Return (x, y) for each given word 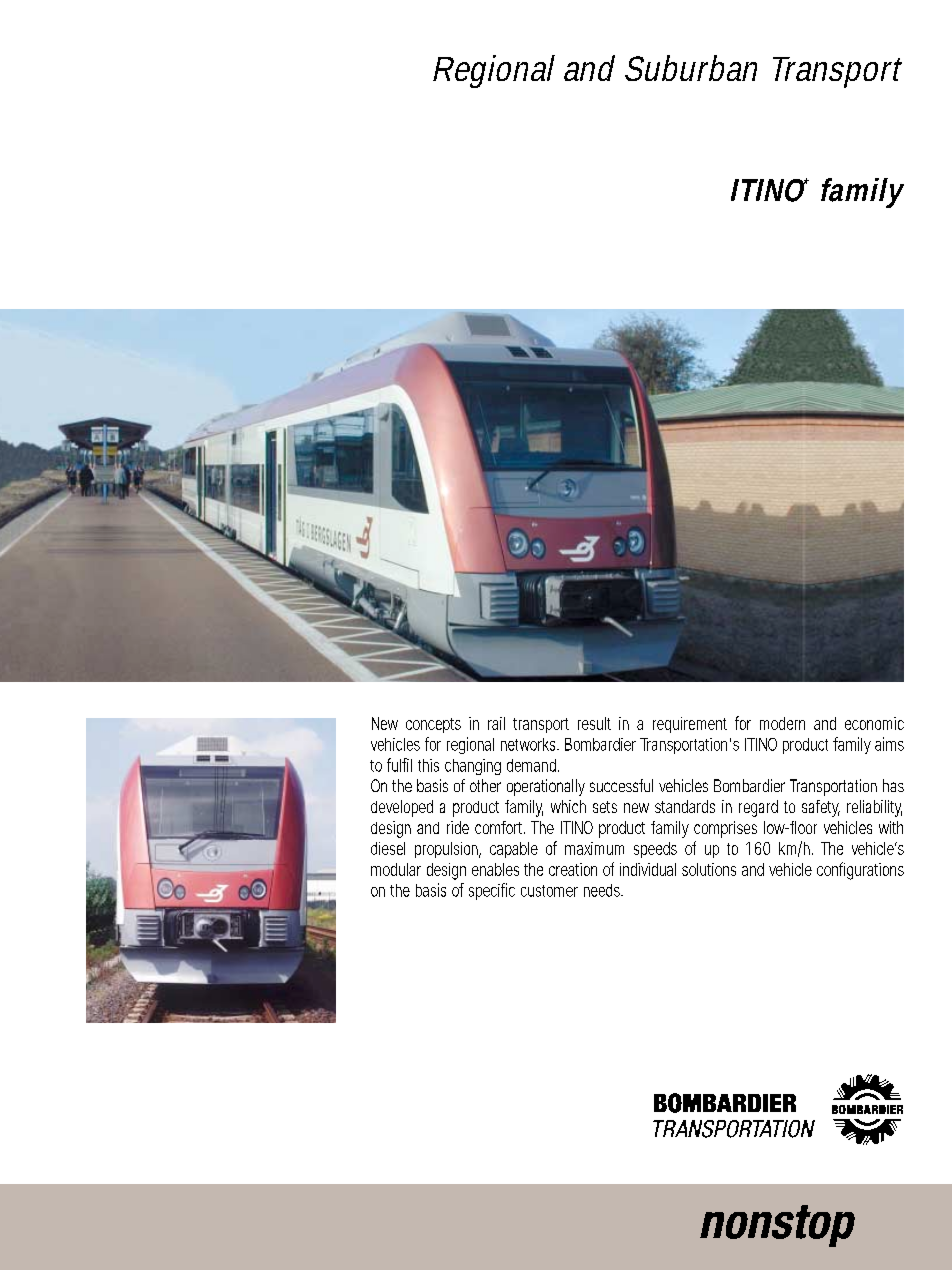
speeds (655, 850)
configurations (860, 871)
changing (473, 767)
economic (874, 723)
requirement (690, 725)
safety (821, 808)
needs (603, 890)
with (891, 827)
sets (605, 807)
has (893, 785)
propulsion (447, 850)
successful (621, 785)
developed (402, 808)
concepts (433, 725)
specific (492, 891)
